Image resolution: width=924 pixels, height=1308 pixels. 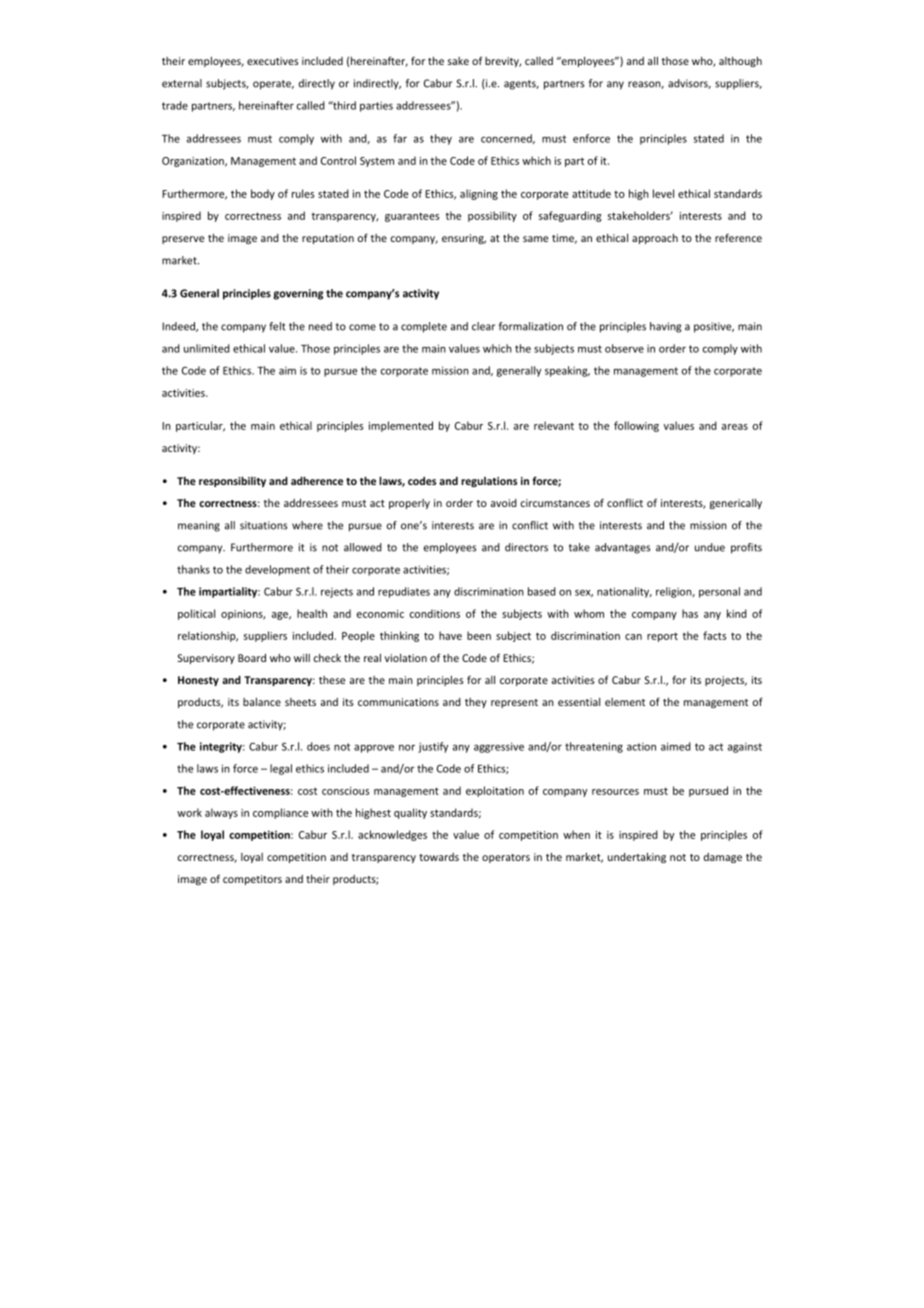 I want to click on having, so click(x=666, y=327).
